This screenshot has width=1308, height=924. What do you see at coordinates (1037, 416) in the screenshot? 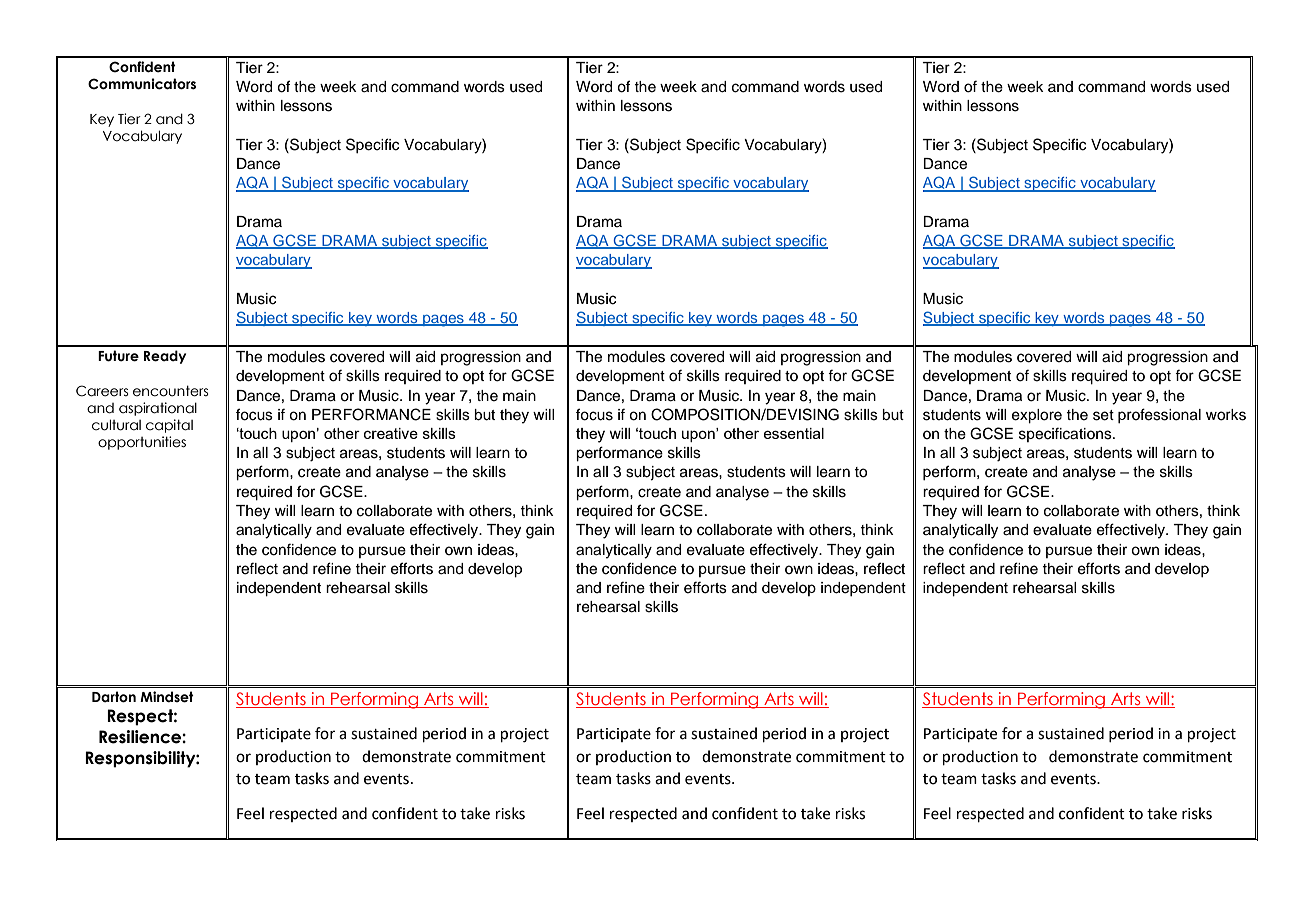
I see `explore` at bounding box center [1037, 416].
